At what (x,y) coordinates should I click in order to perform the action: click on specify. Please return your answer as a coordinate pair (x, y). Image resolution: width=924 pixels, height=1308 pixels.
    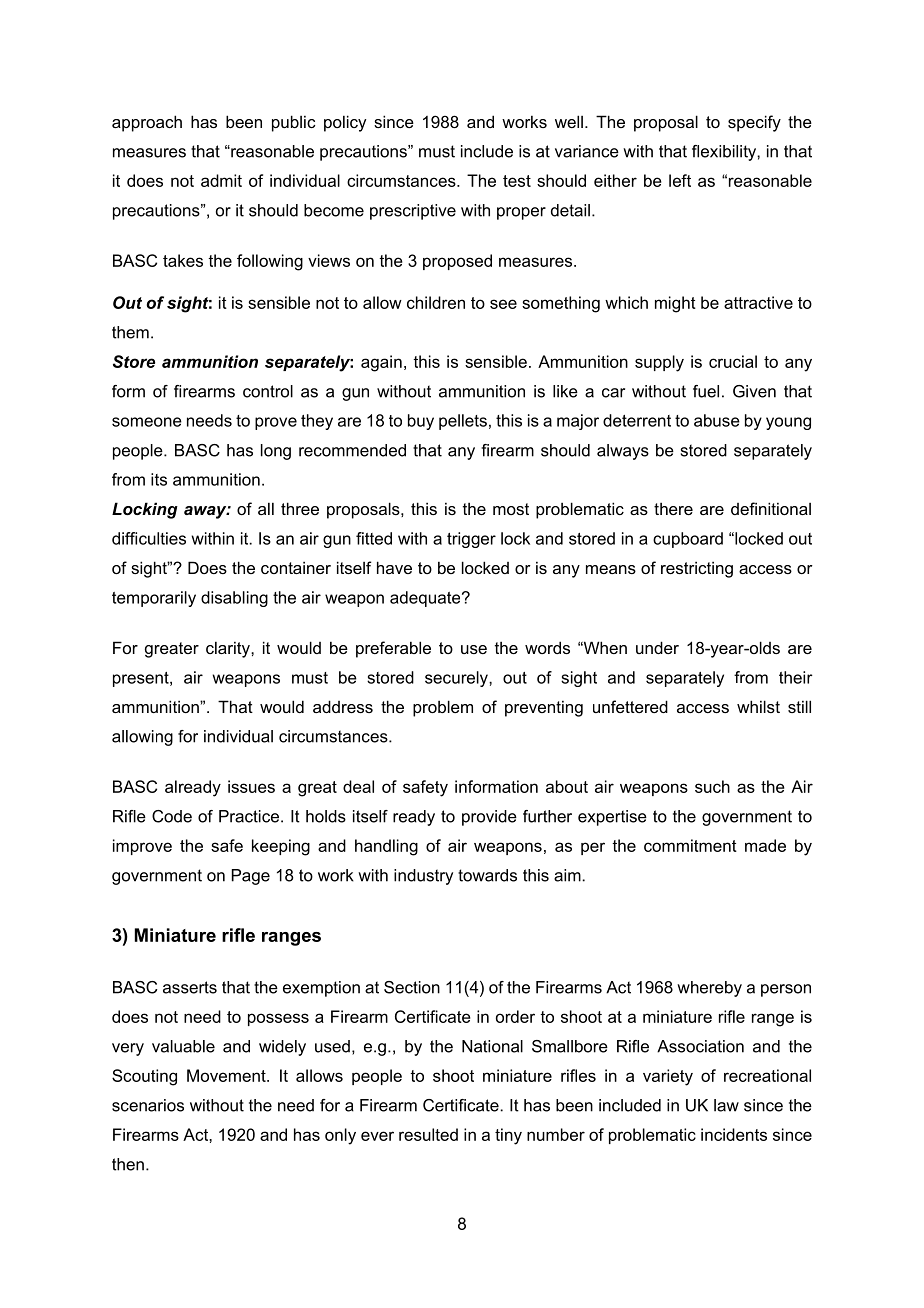
    Looking at the image, I should click on (754, 123).
